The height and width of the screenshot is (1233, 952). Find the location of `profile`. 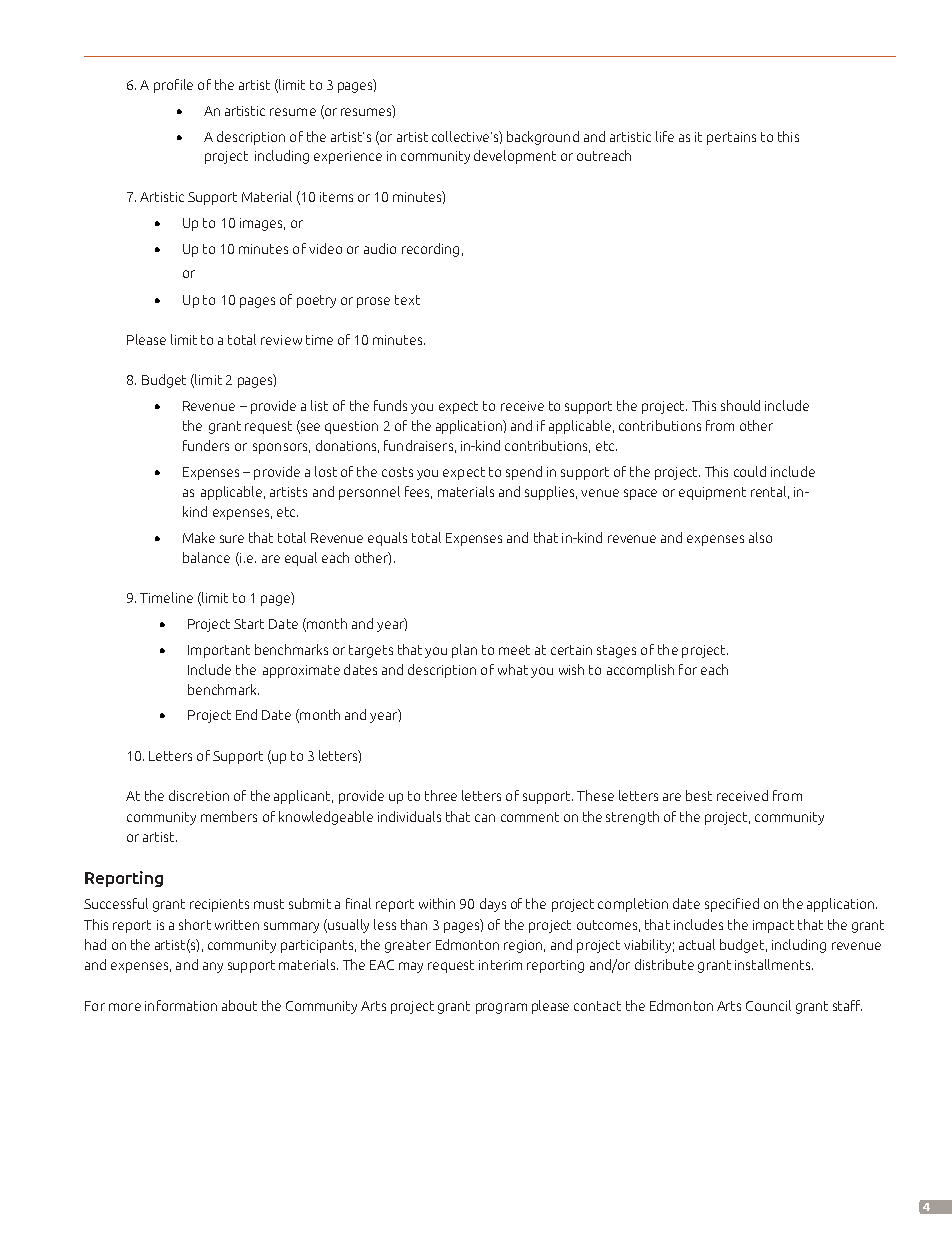

profile is located at coordinates (173, 86).
